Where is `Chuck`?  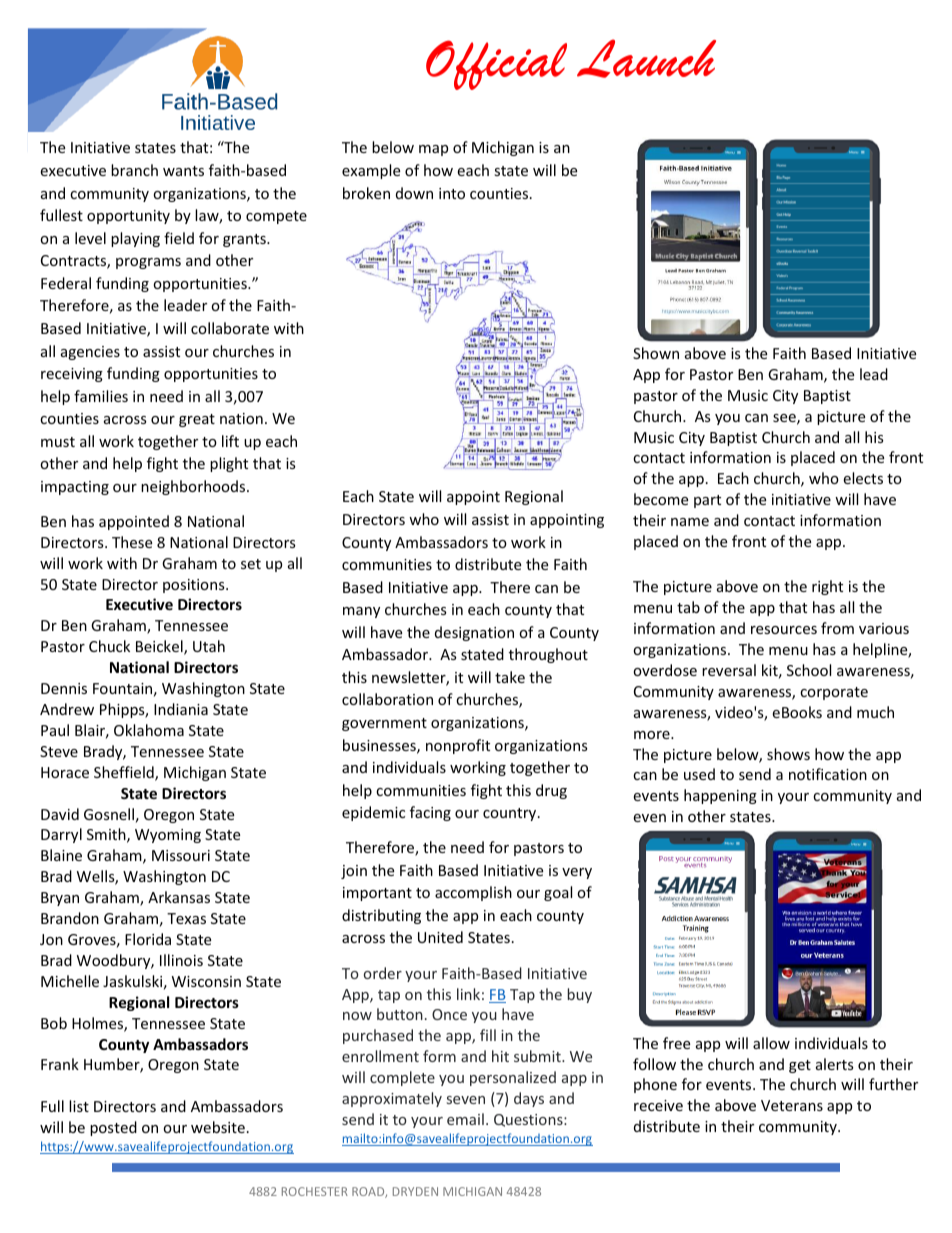
Chuck is located at coordinates (109, 646).
